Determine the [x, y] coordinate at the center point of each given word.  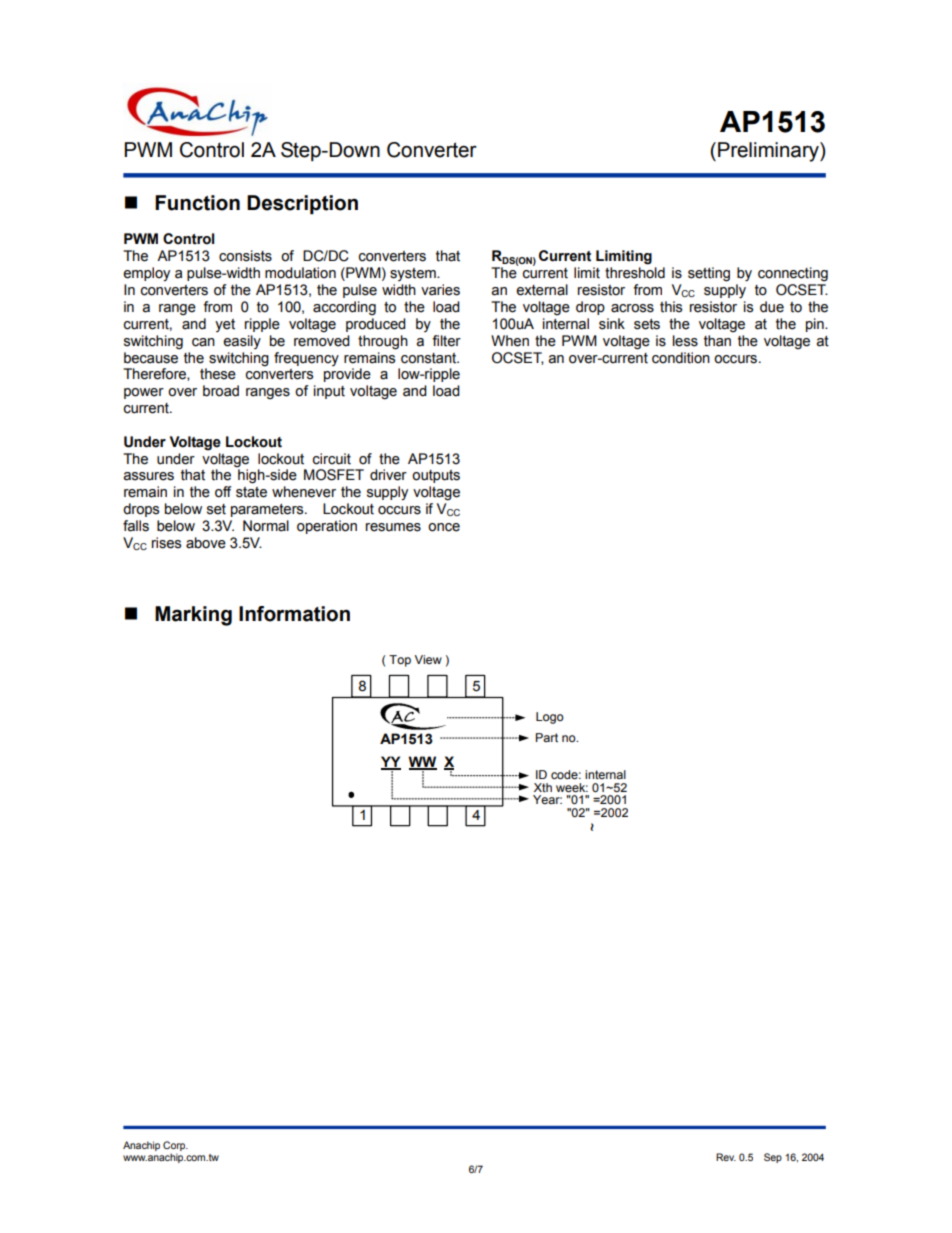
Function [197, 203]
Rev [726, 1157]
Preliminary [769, 152]
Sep [773, 1158]
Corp [175, 1147]
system [414, 274]
